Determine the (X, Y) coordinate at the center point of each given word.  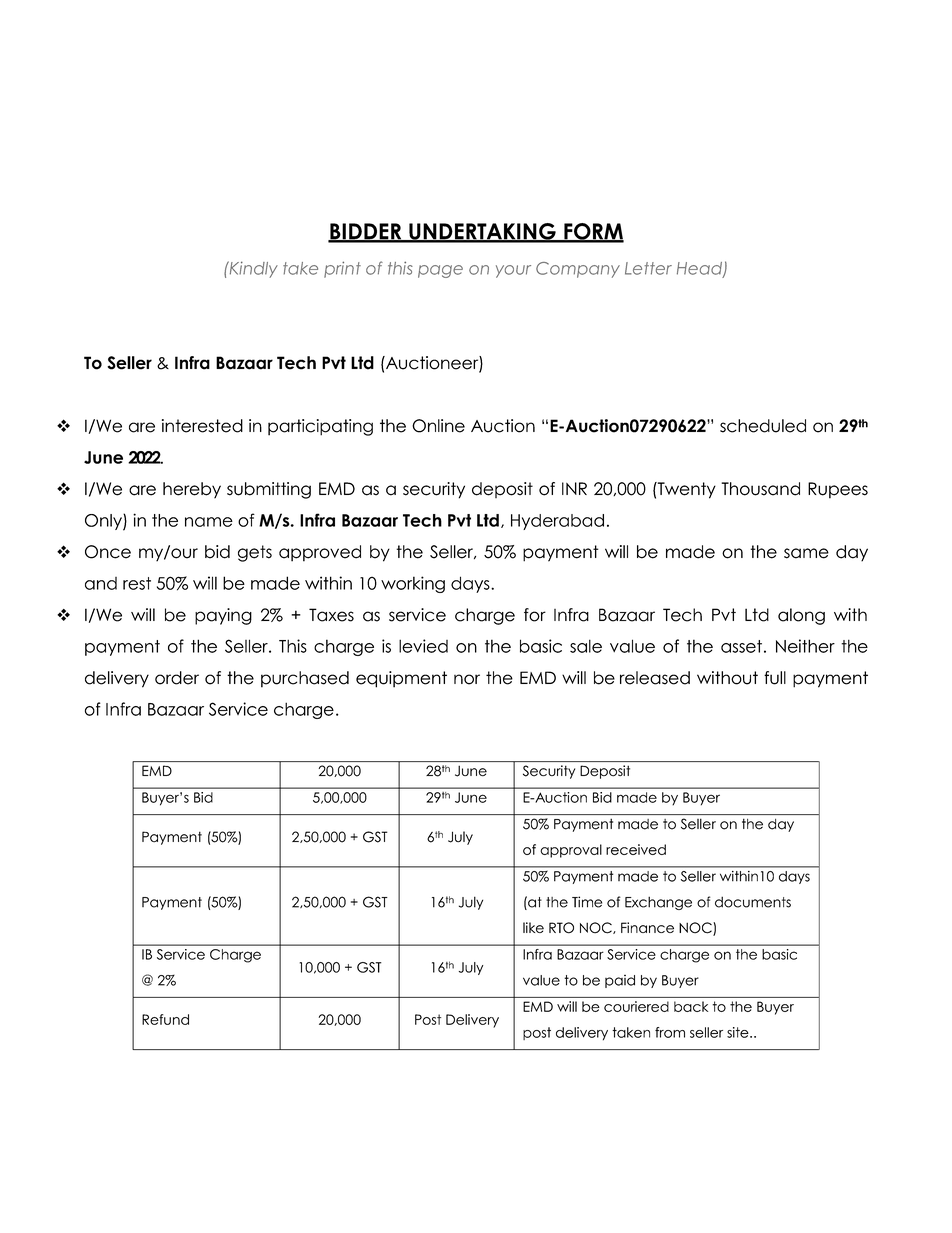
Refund (165, 1019)
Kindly (252, 269)
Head (700, 269)
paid (620, 981)
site (739, 1032)
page (440, 271)
